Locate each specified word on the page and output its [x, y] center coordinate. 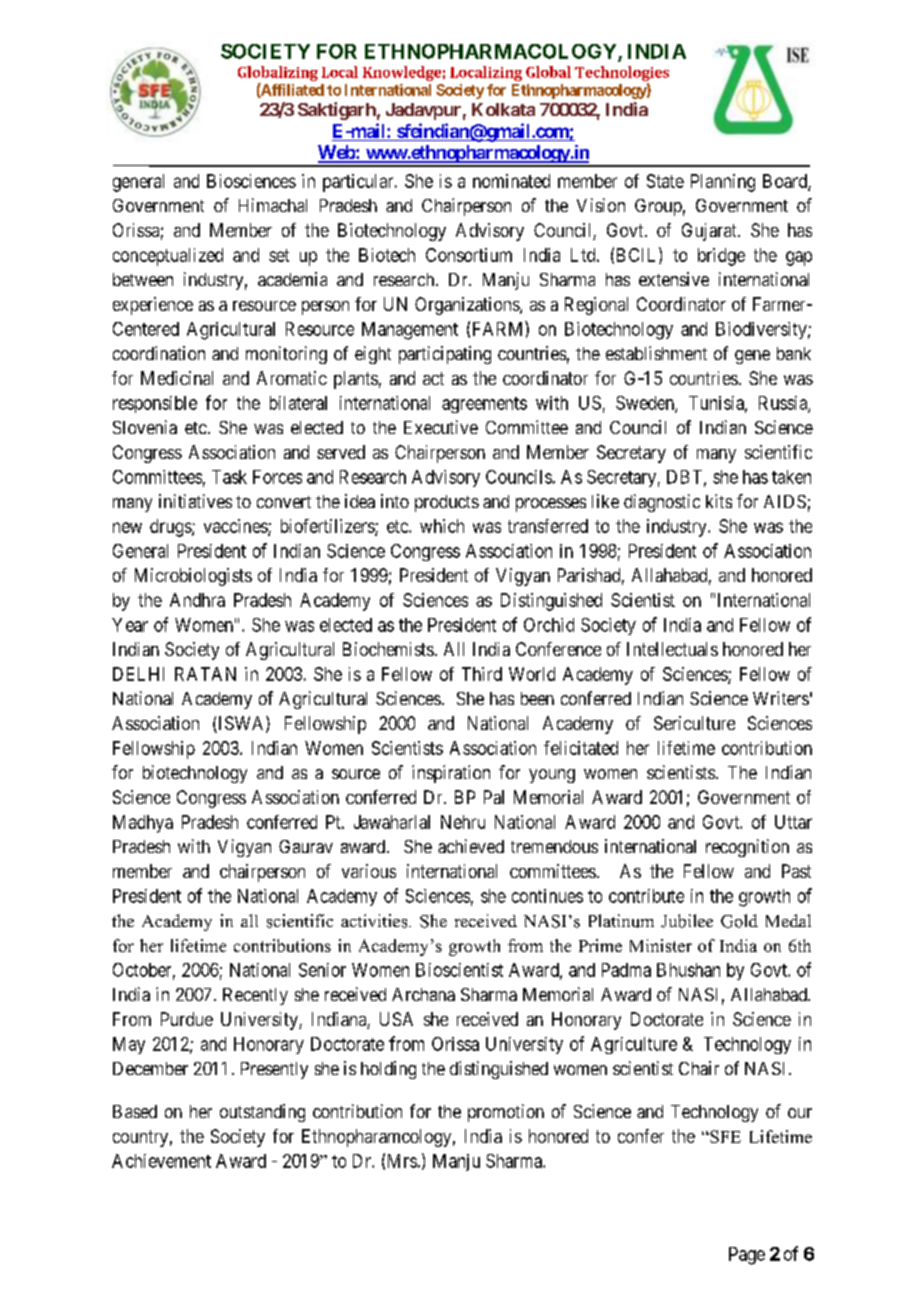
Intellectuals [672, 649]
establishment [656, 353]
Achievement [161, 1161]
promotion [506, 1113]
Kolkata [503, 109]
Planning [723, 183]
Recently [255, 996]
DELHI [138, 674]
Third [482, 674]
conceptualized [168, 257]
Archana [423, 994]
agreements [484, 405]
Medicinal [177, 378]
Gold [739, 921]
